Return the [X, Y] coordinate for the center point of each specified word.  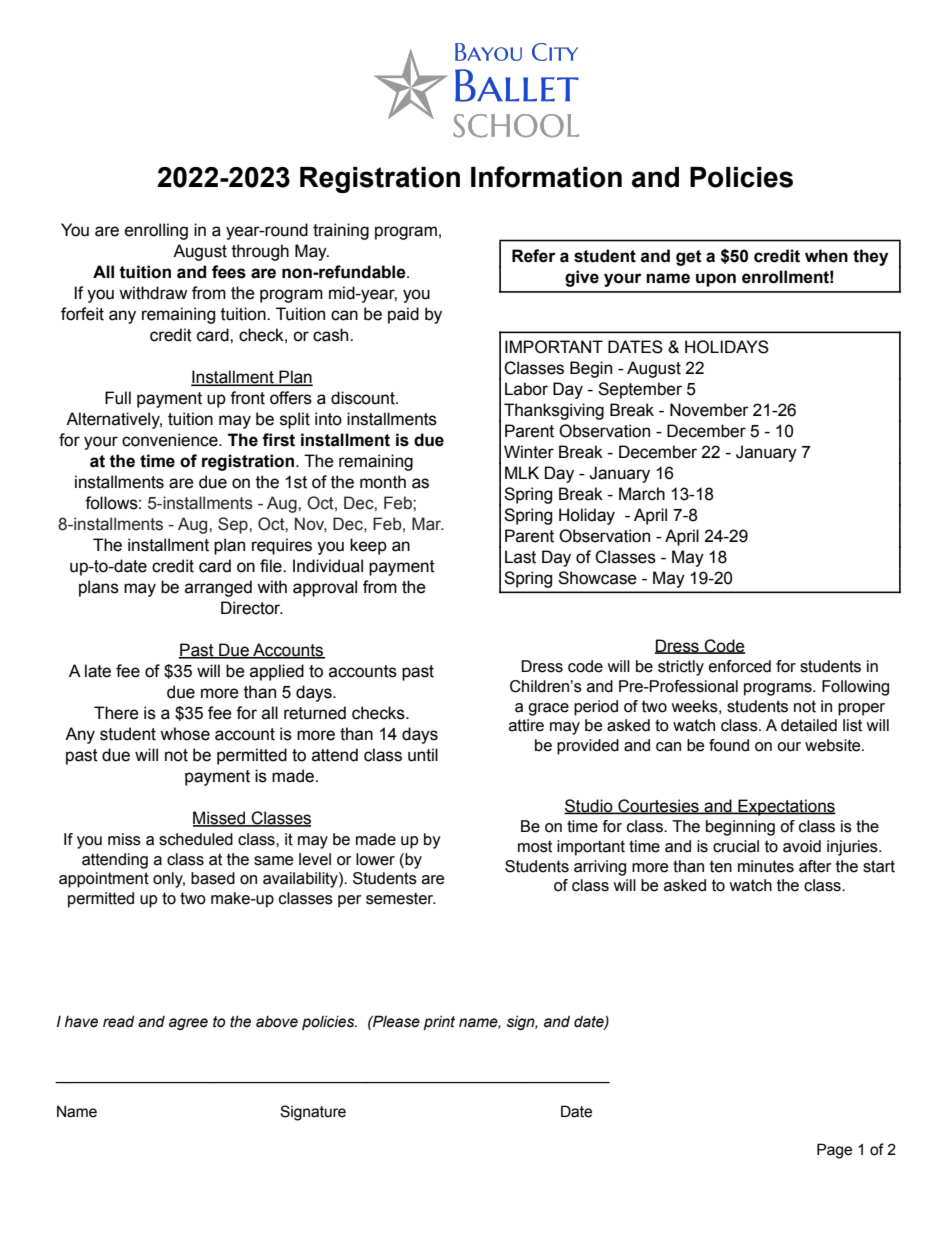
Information [546, 177]
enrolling [156, 231]
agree [188, 1024]
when [826, 256]
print [439, 1023]
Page [834, 1151]
